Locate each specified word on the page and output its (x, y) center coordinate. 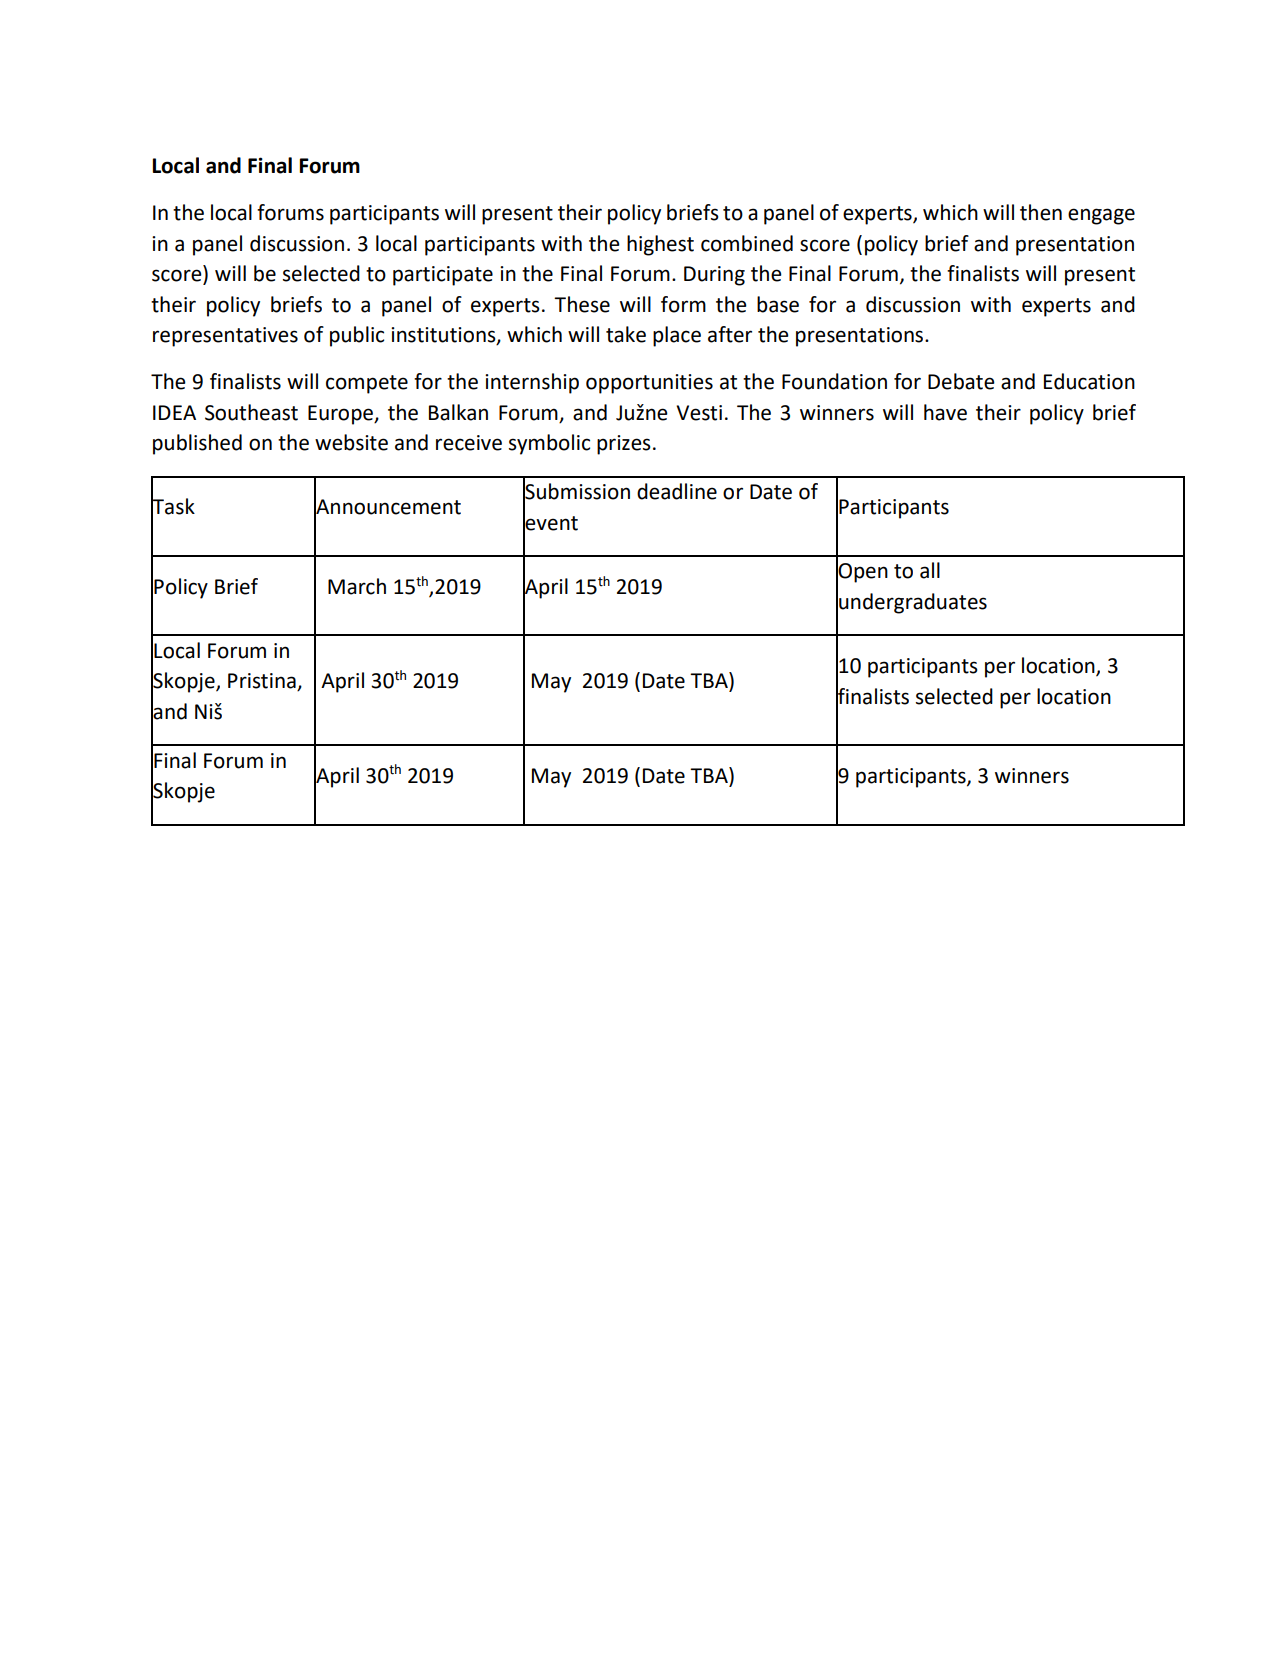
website (351, 442)
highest (660, 245)
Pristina (263, 682)
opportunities (649, 384)
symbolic (549, 444)
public (357, 336)
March (357, 586)
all (930, 570)
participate (443, 276)
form (683, 304)
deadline (677, 491)
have (945, 412)
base (778, 304)
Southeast (251, 412)
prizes (624, 445)
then (1041, 212)
